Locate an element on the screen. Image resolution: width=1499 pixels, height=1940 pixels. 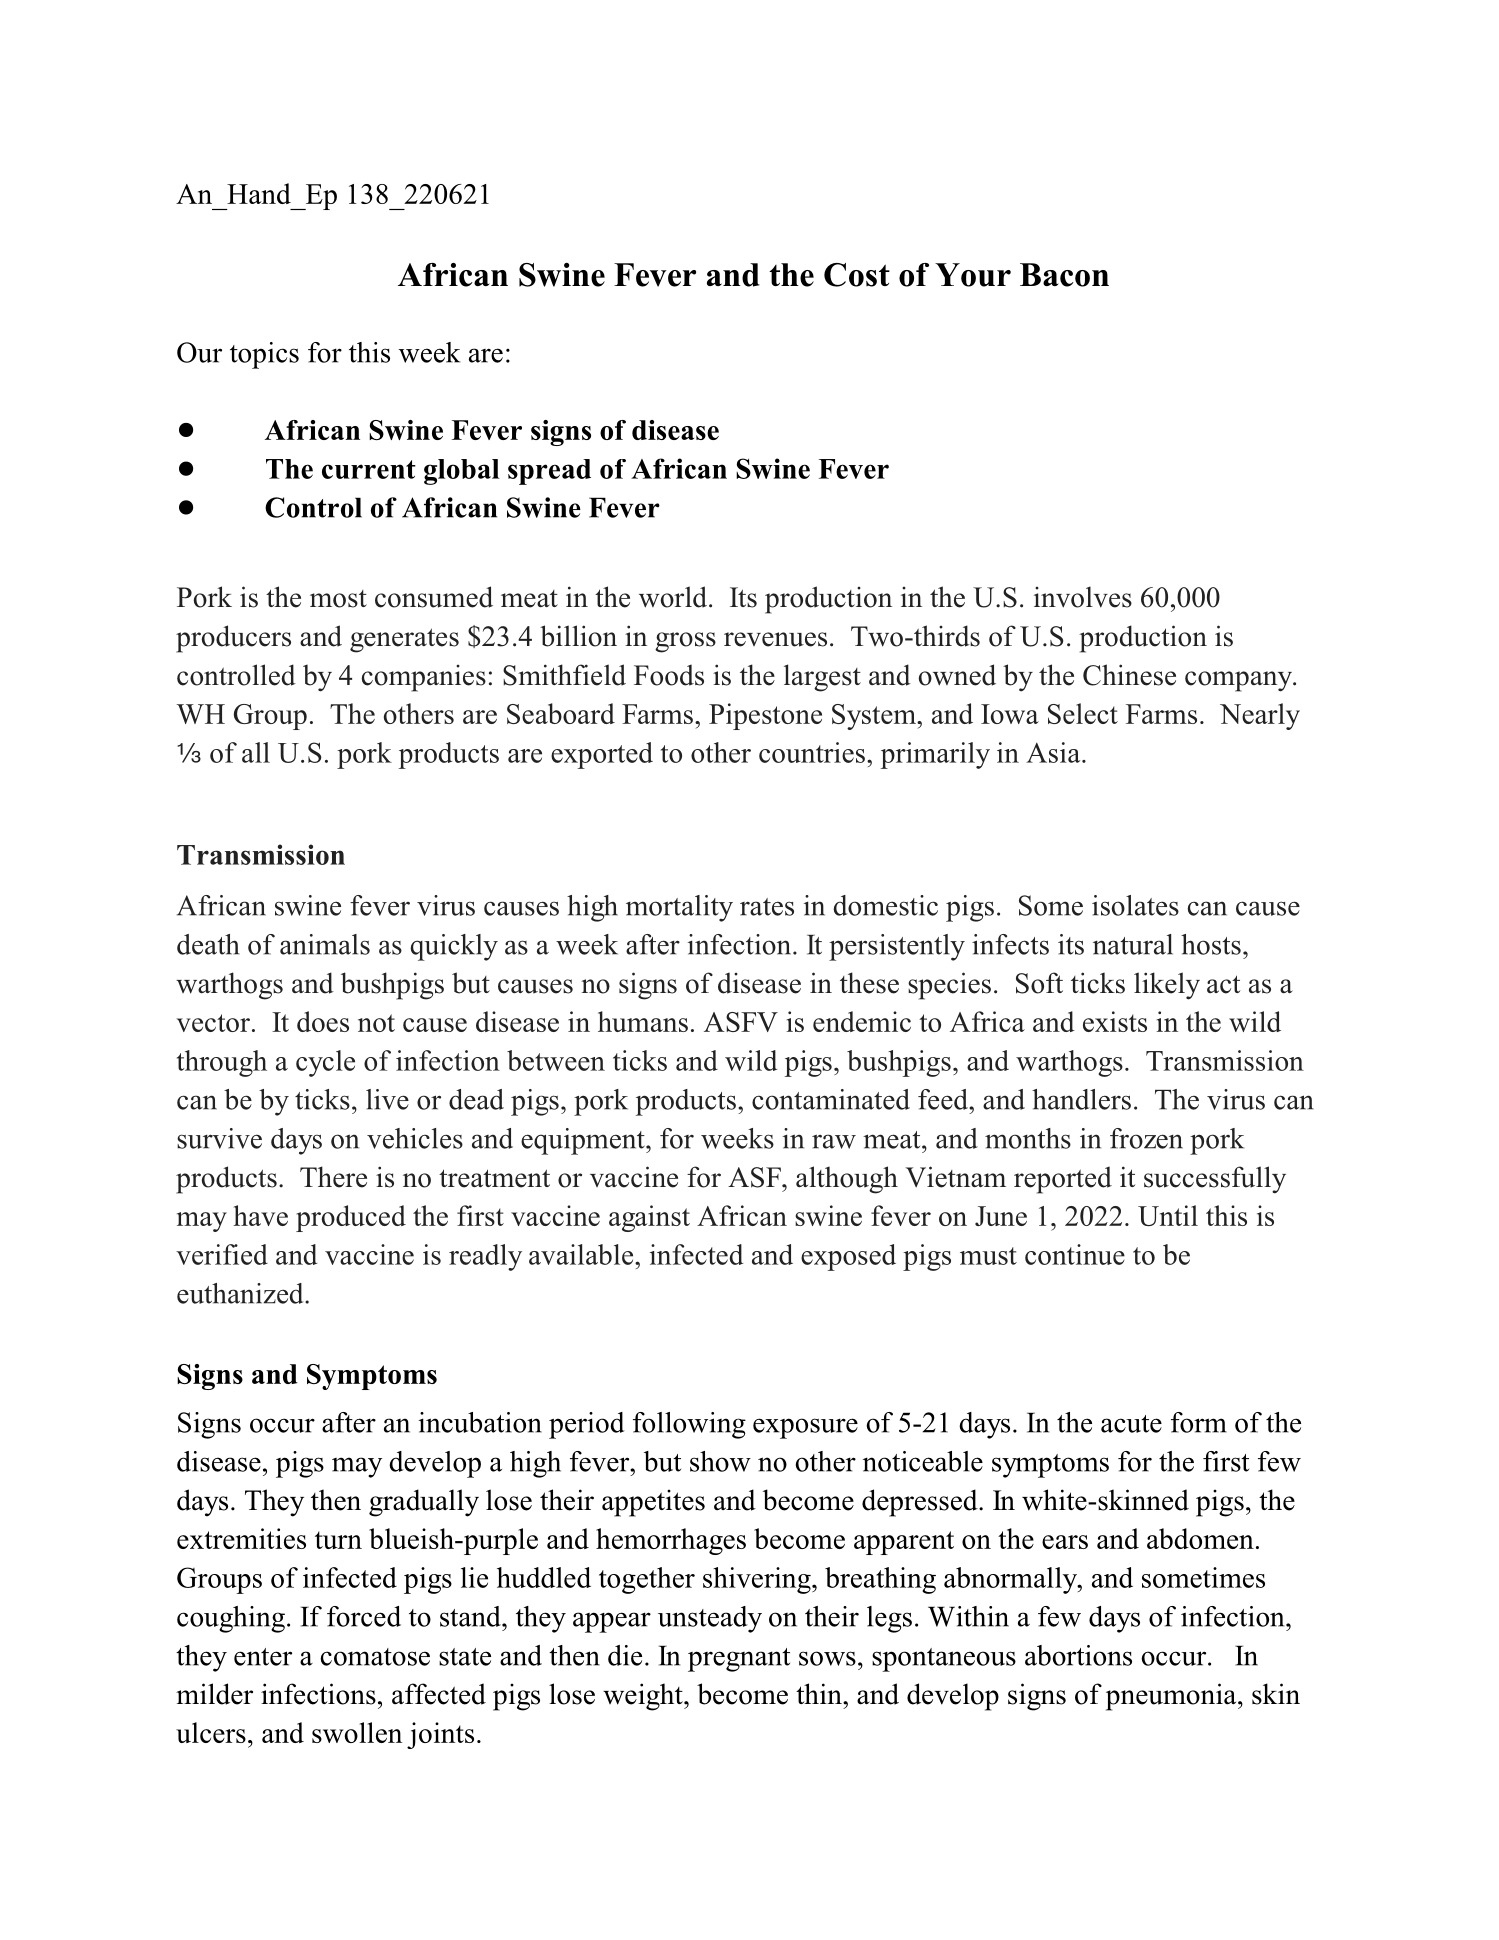
Cost is located at coordinates (857, 275).
